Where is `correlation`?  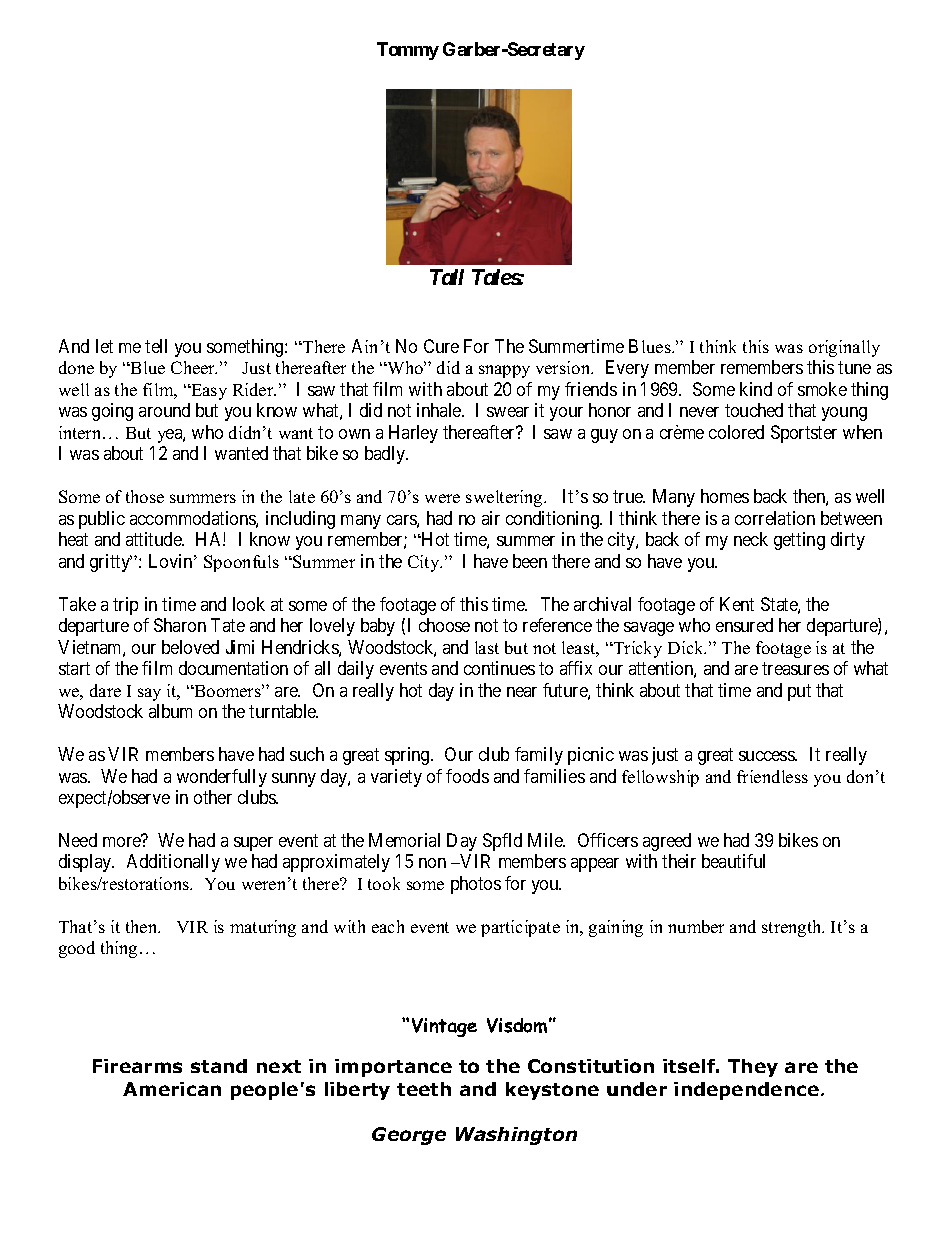
correlation is located at coordinates (775, 518).
